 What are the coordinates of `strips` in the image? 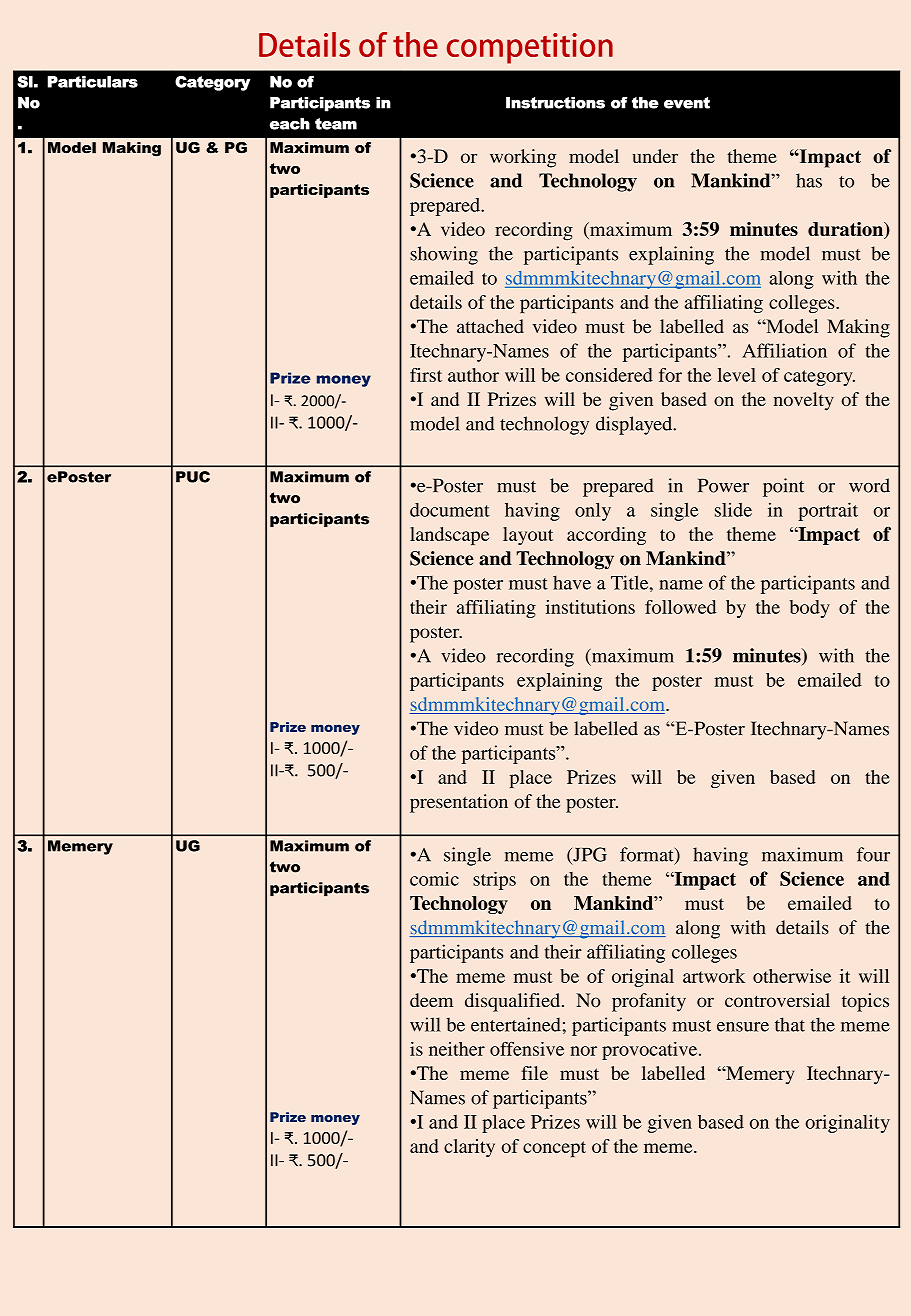 It's located at (494, 880).
